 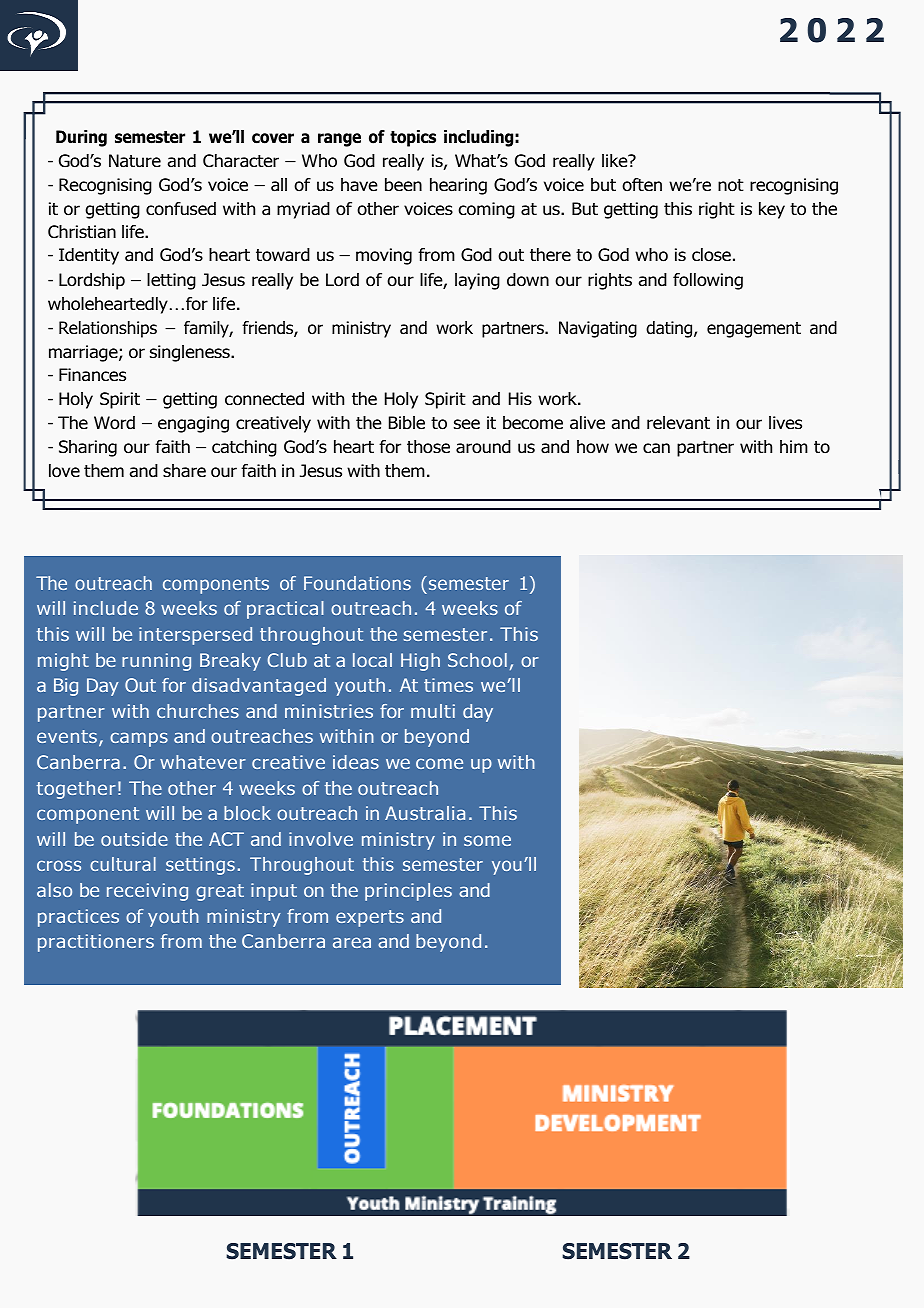 I want to click on principles, so click(x=408, y=892).
